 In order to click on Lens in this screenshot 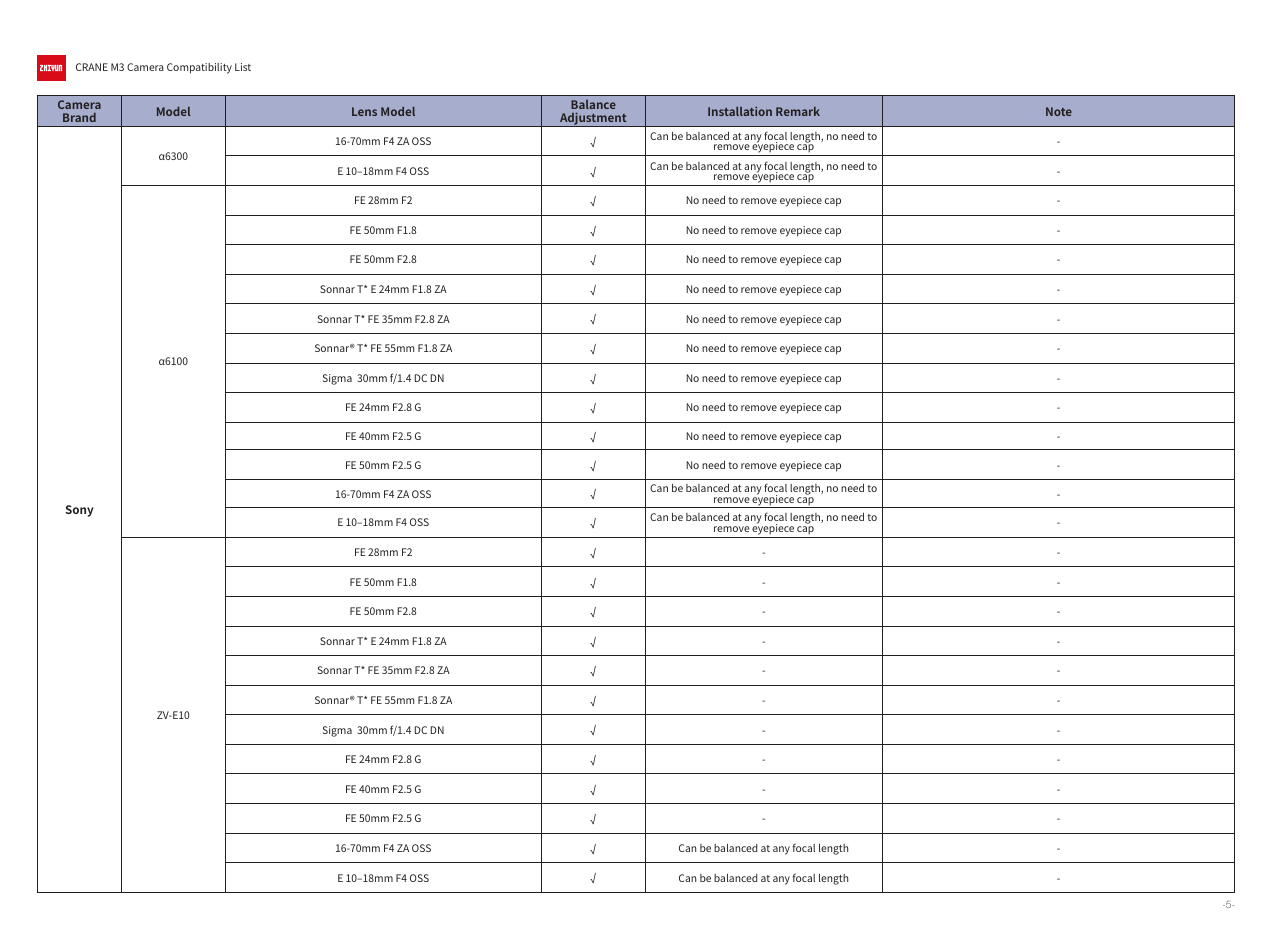, I will do `click(364, 111)`.
